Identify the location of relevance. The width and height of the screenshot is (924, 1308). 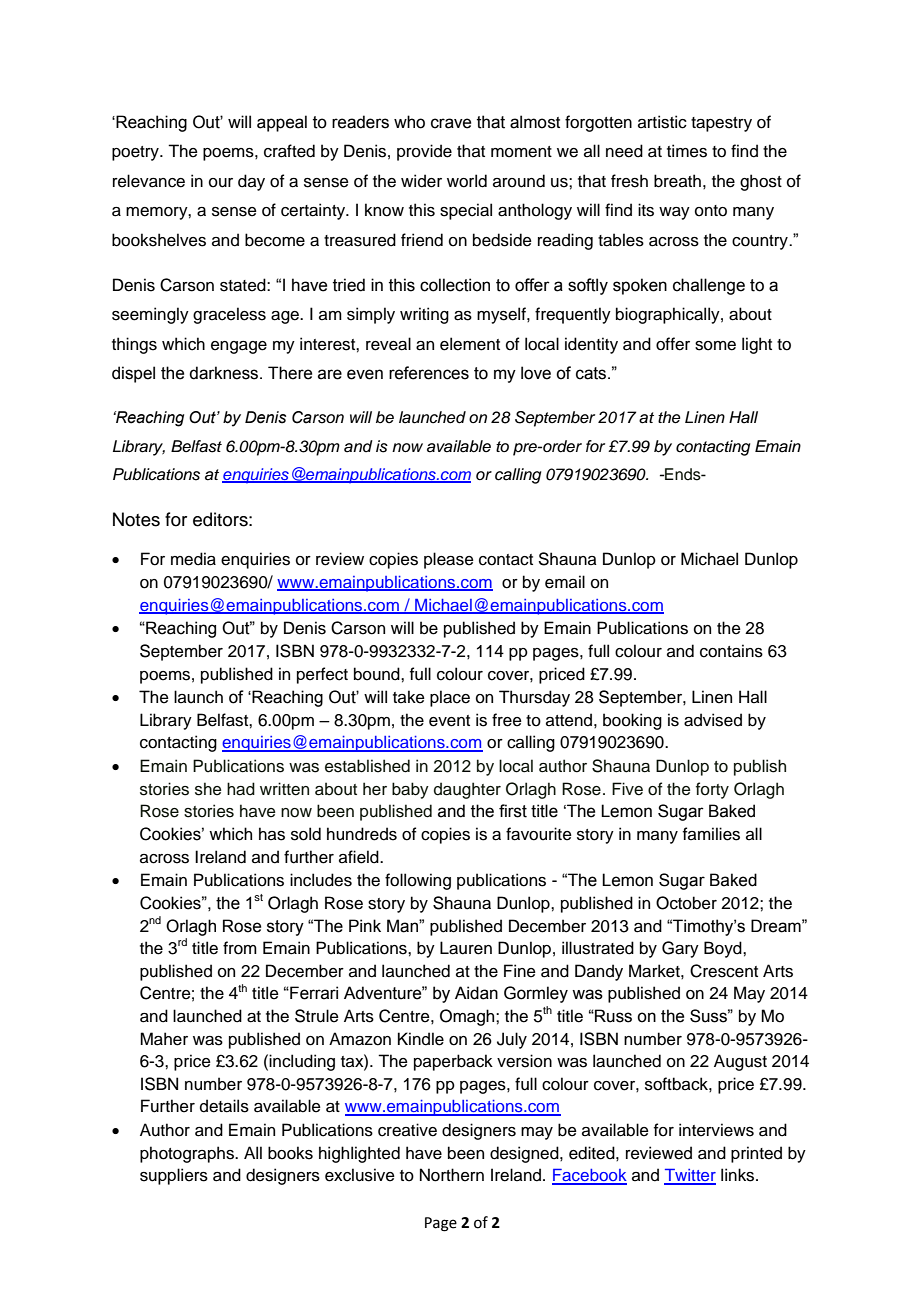
(149, 181).
